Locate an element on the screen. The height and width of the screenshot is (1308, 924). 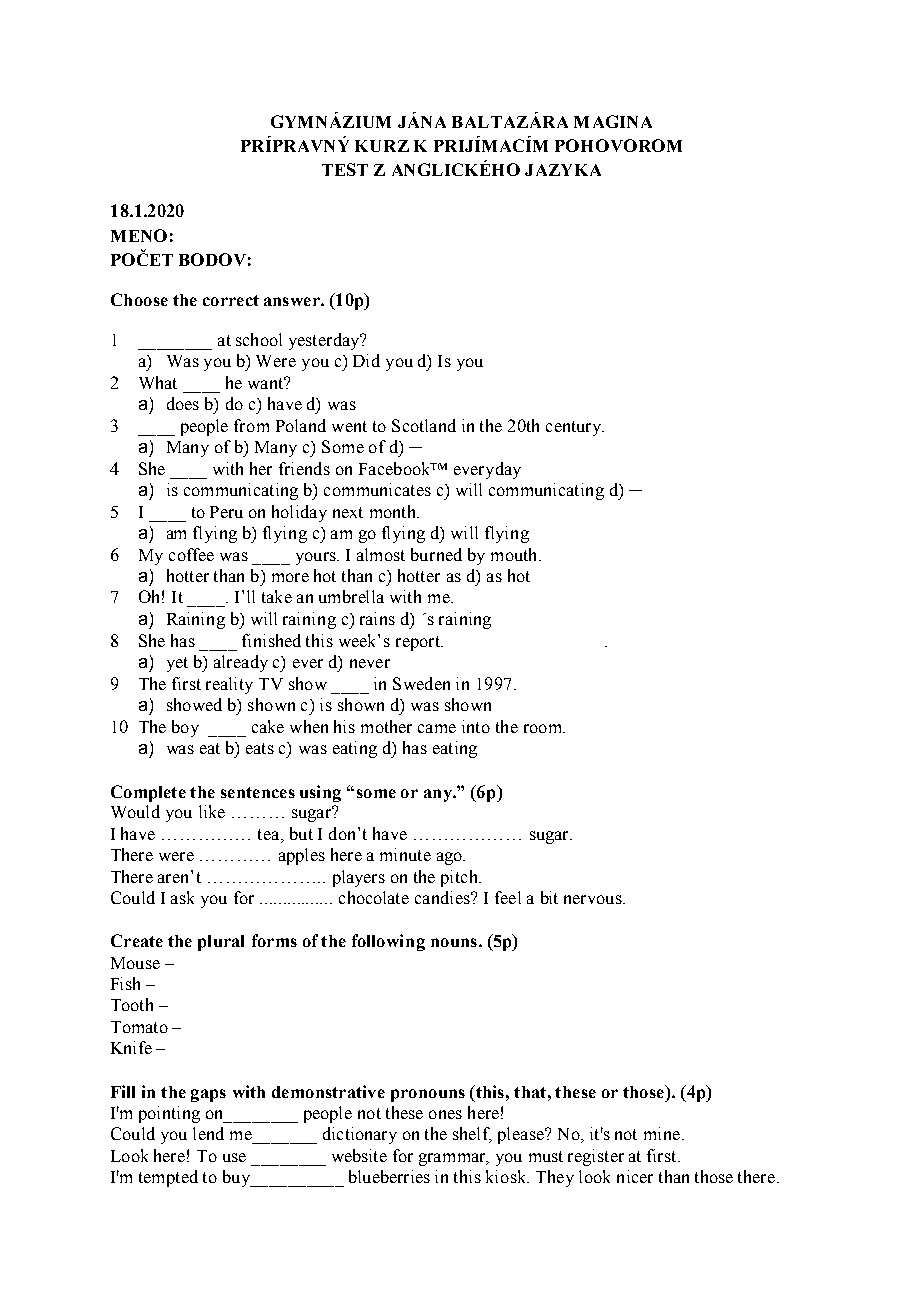
nervous is located at coordinates (594, 899).
